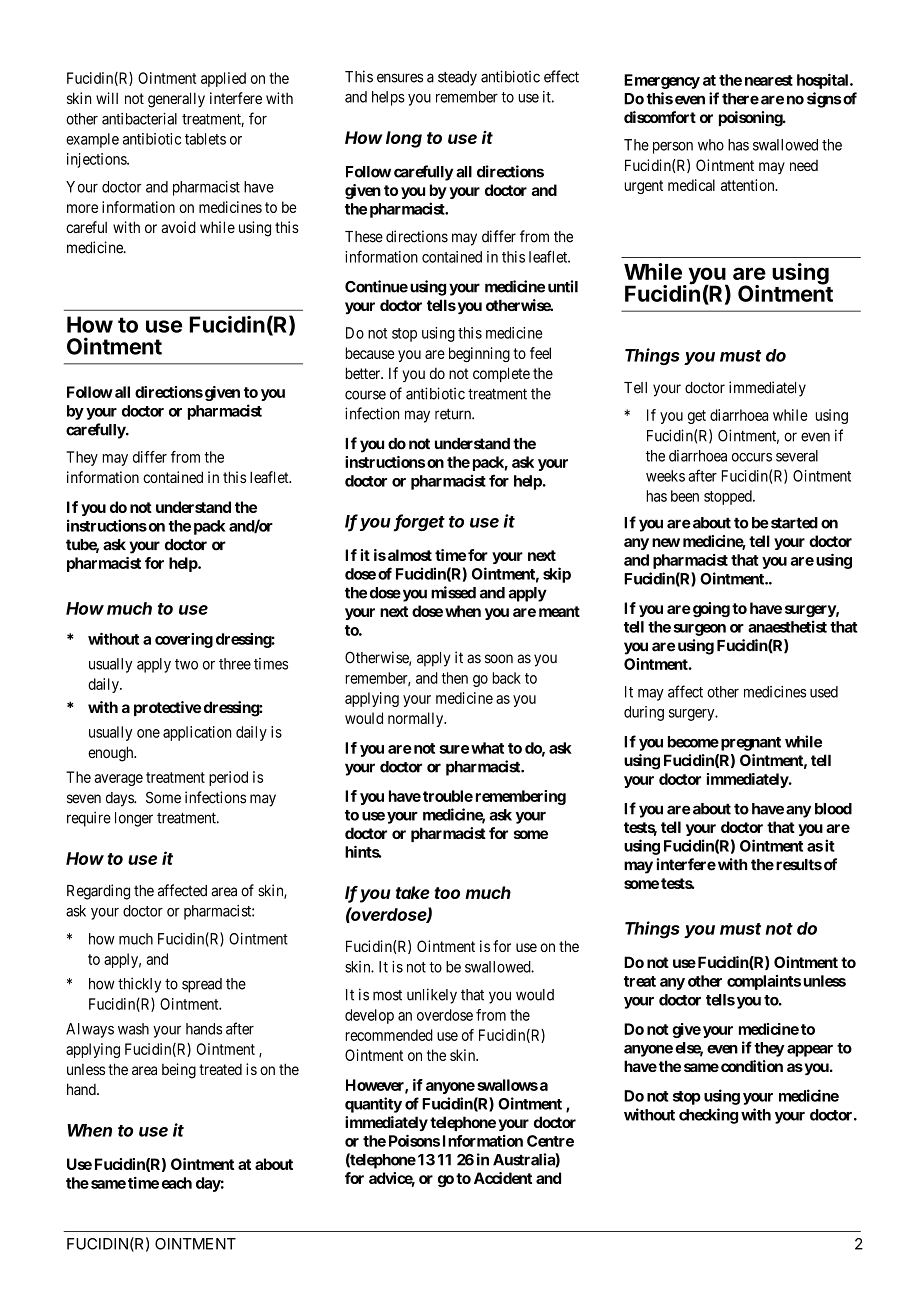  I want to click on occurs, so click(752, 457).
